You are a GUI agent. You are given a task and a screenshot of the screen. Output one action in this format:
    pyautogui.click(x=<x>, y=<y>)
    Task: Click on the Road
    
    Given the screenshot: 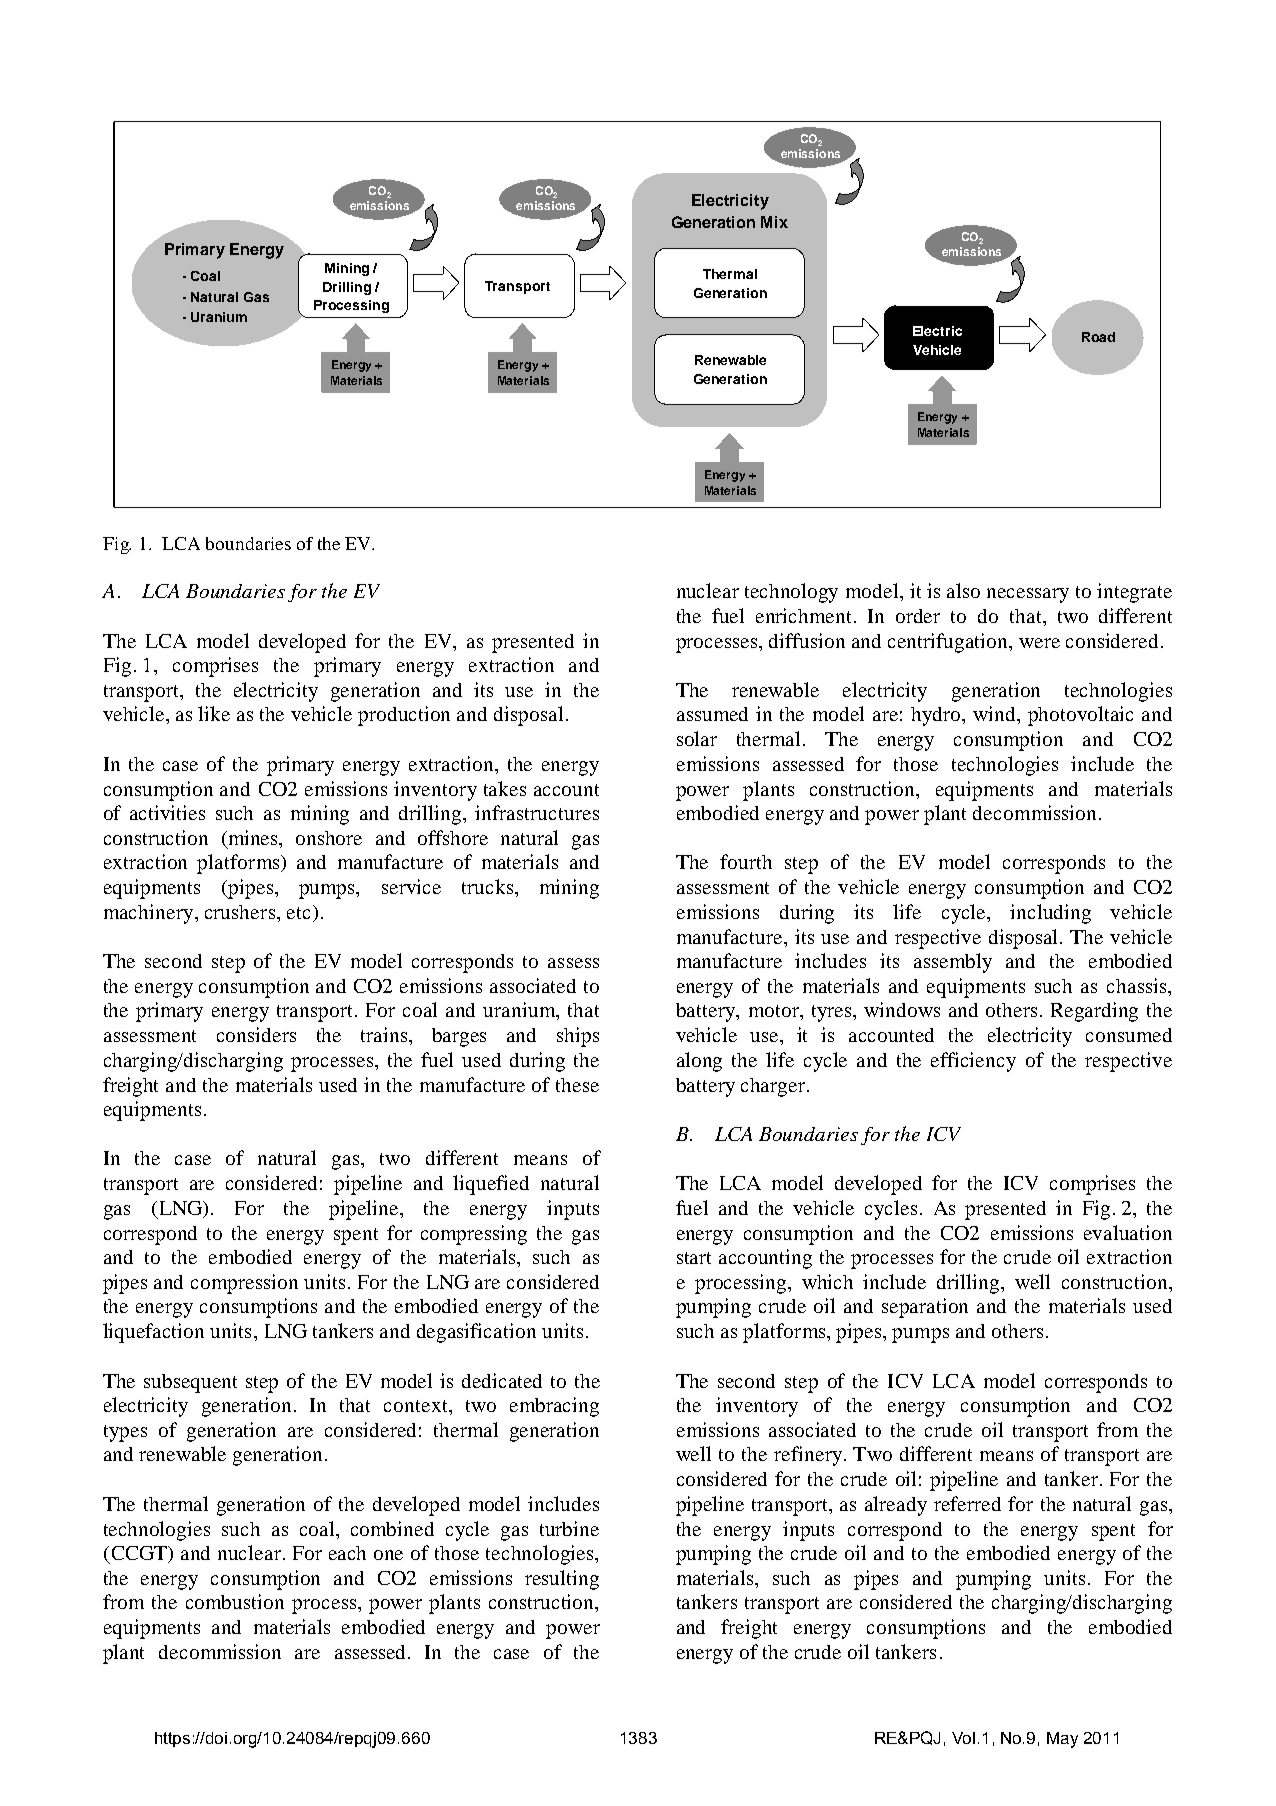 What is the action you would take?
    pyautogui.click(x=1098, y=337)
